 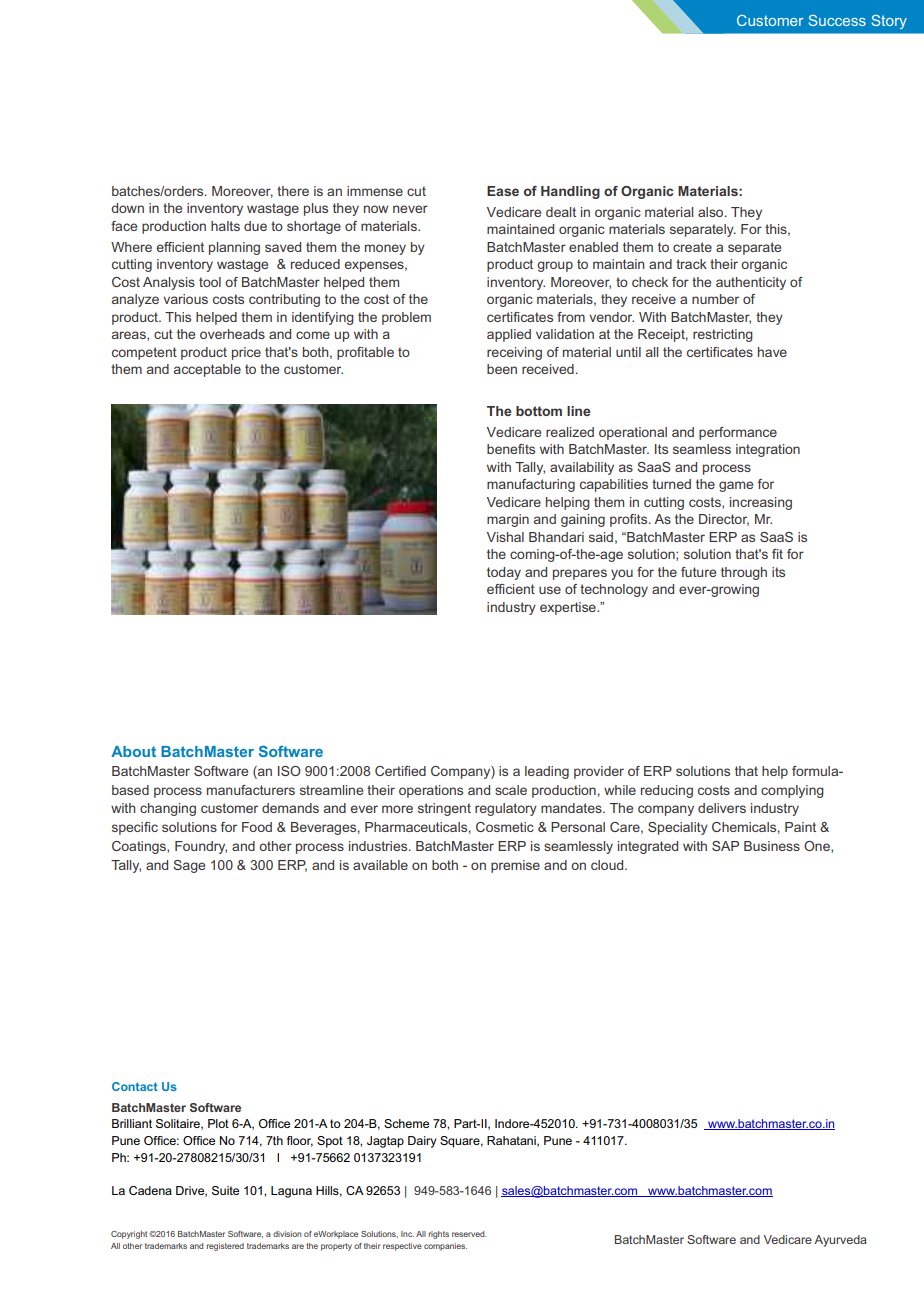 I want to click on Suite, so click(x=225, y=1190).
